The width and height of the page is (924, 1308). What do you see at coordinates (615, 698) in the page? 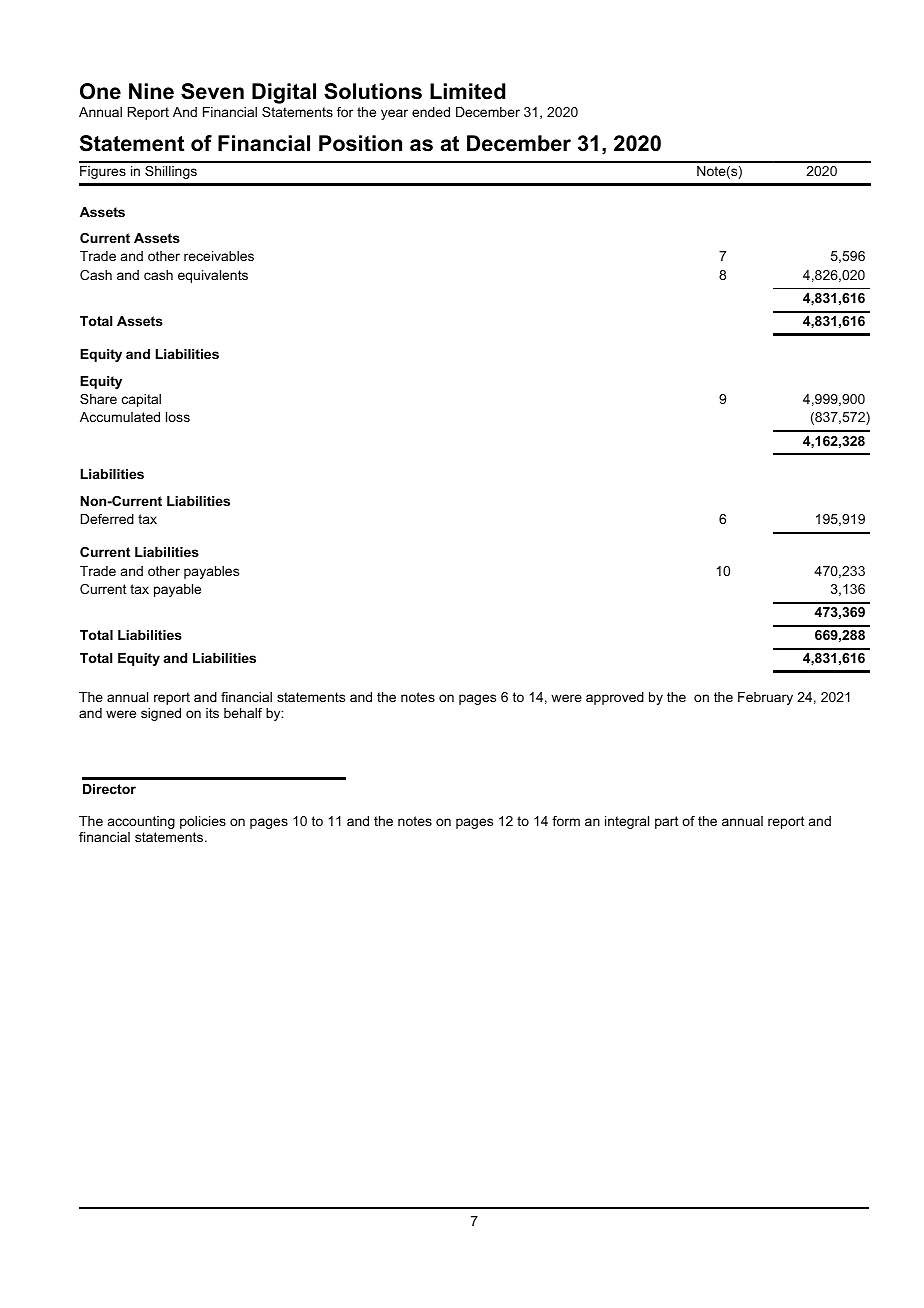
I see `approved` at bounding box center [615, 698].
